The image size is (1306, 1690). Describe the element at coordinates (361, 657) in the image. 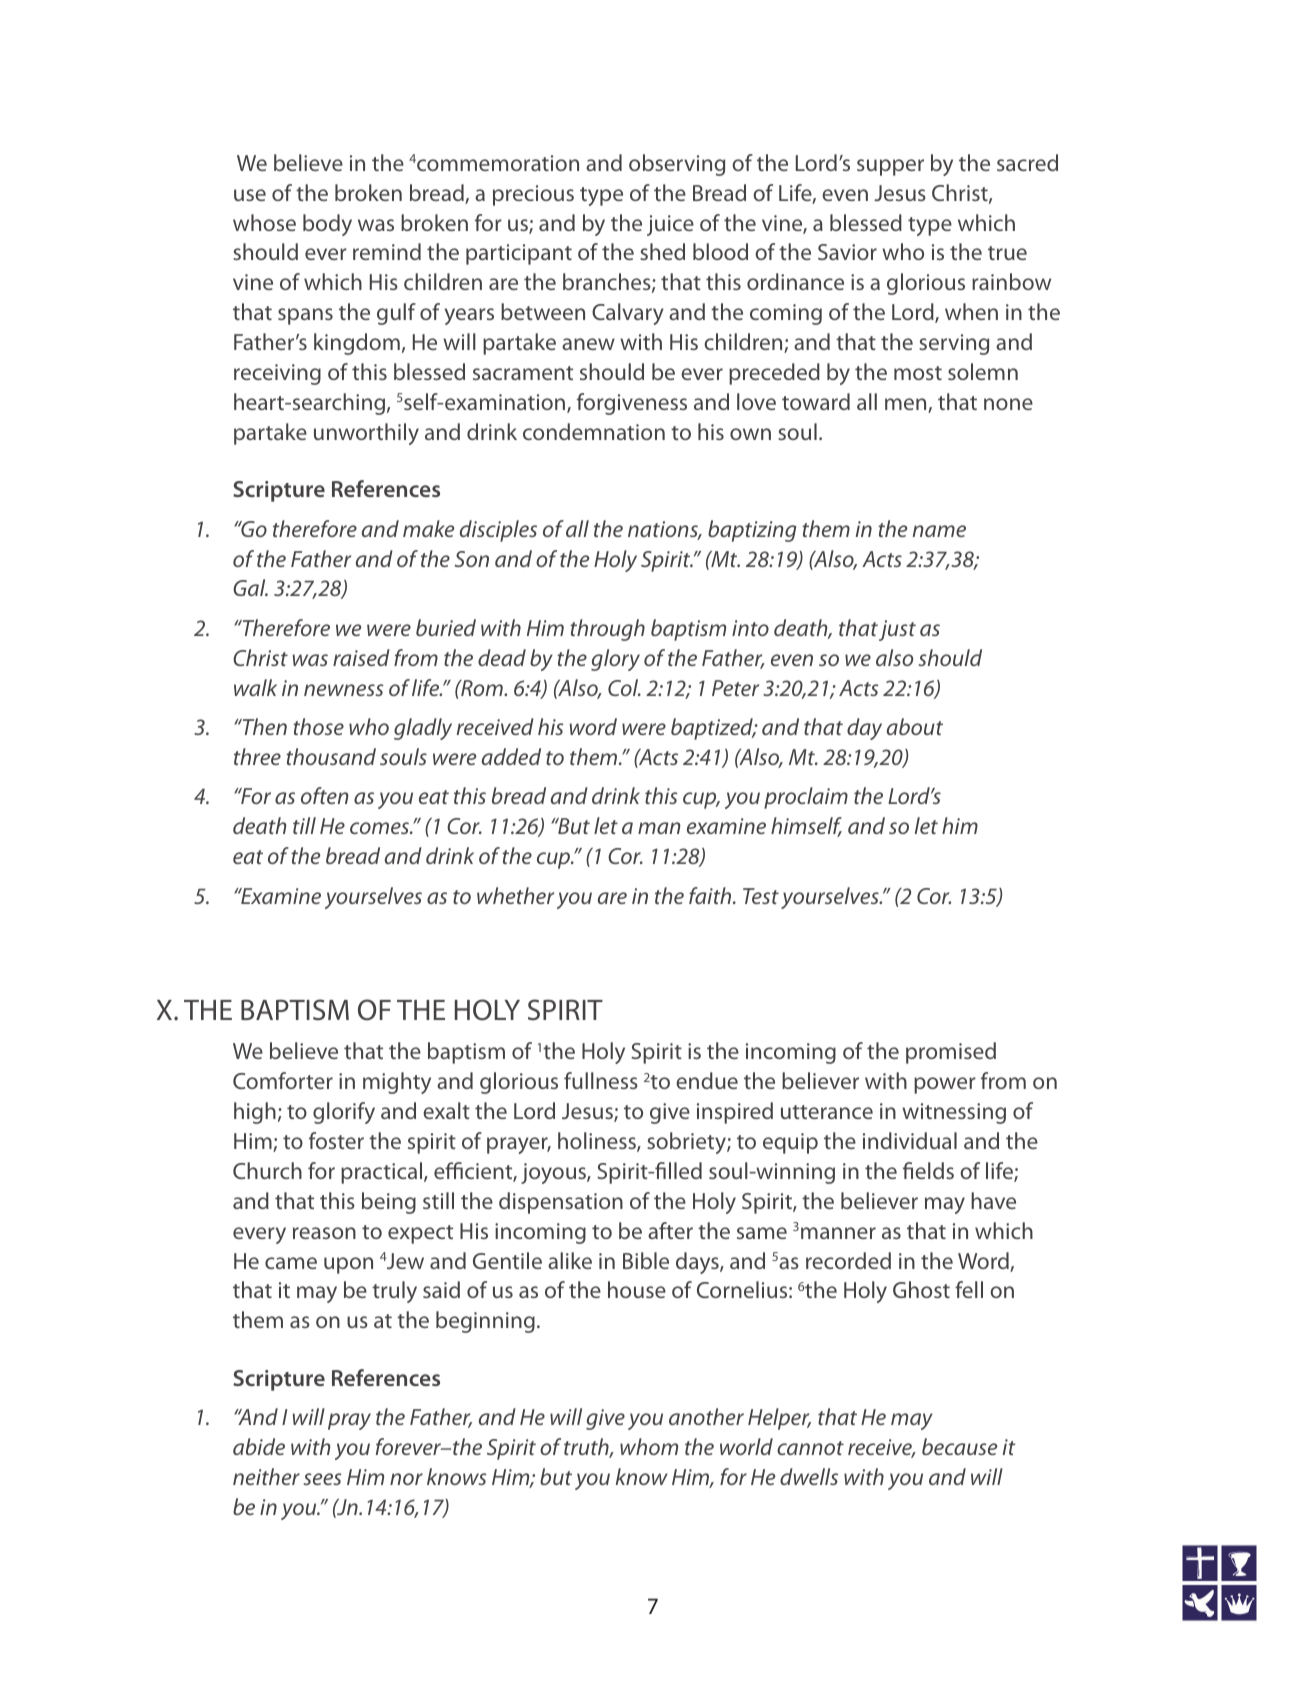

I see `raised` at that location.
